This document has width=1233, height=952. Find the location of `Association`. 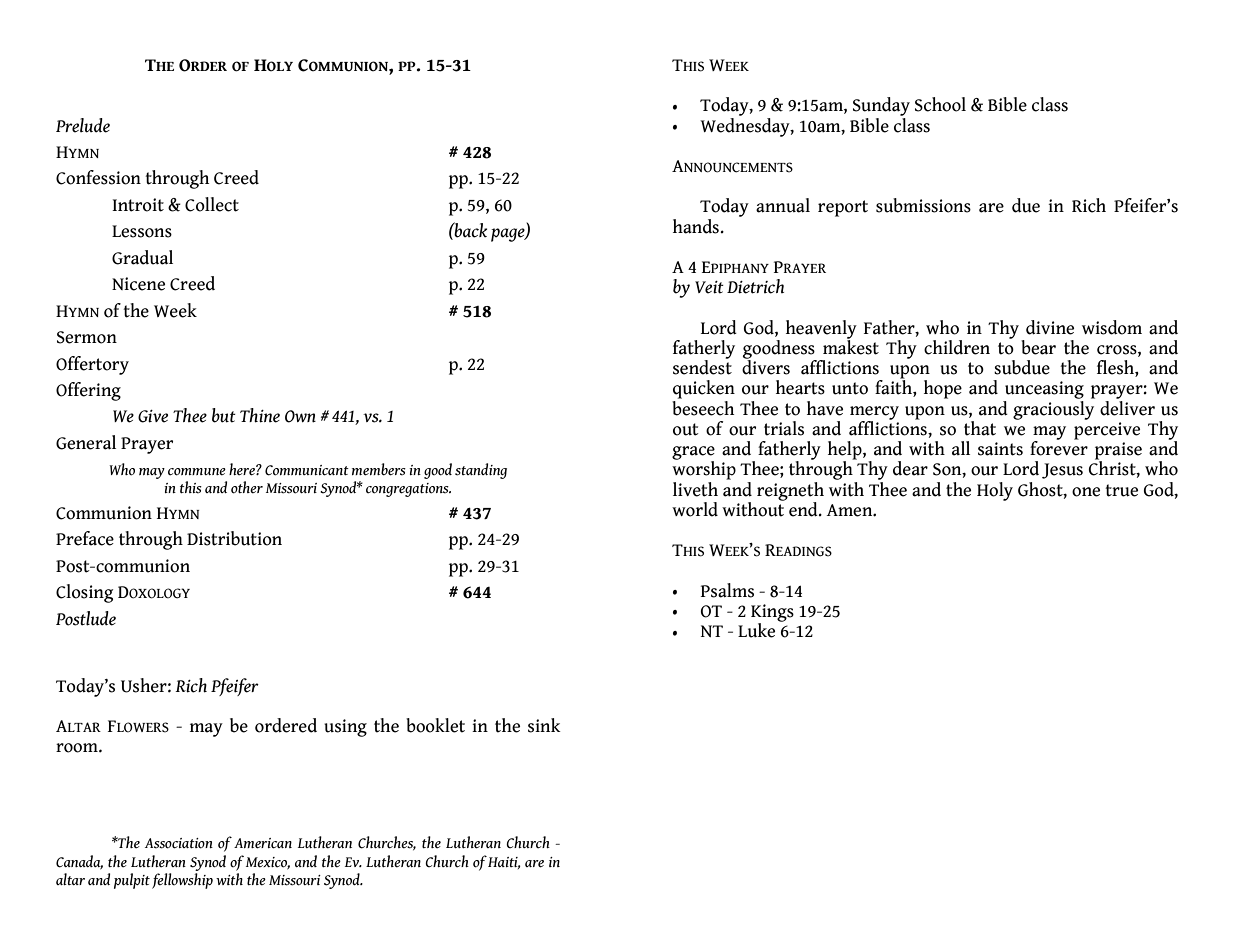

Association is located at coordinates (179, 843).
